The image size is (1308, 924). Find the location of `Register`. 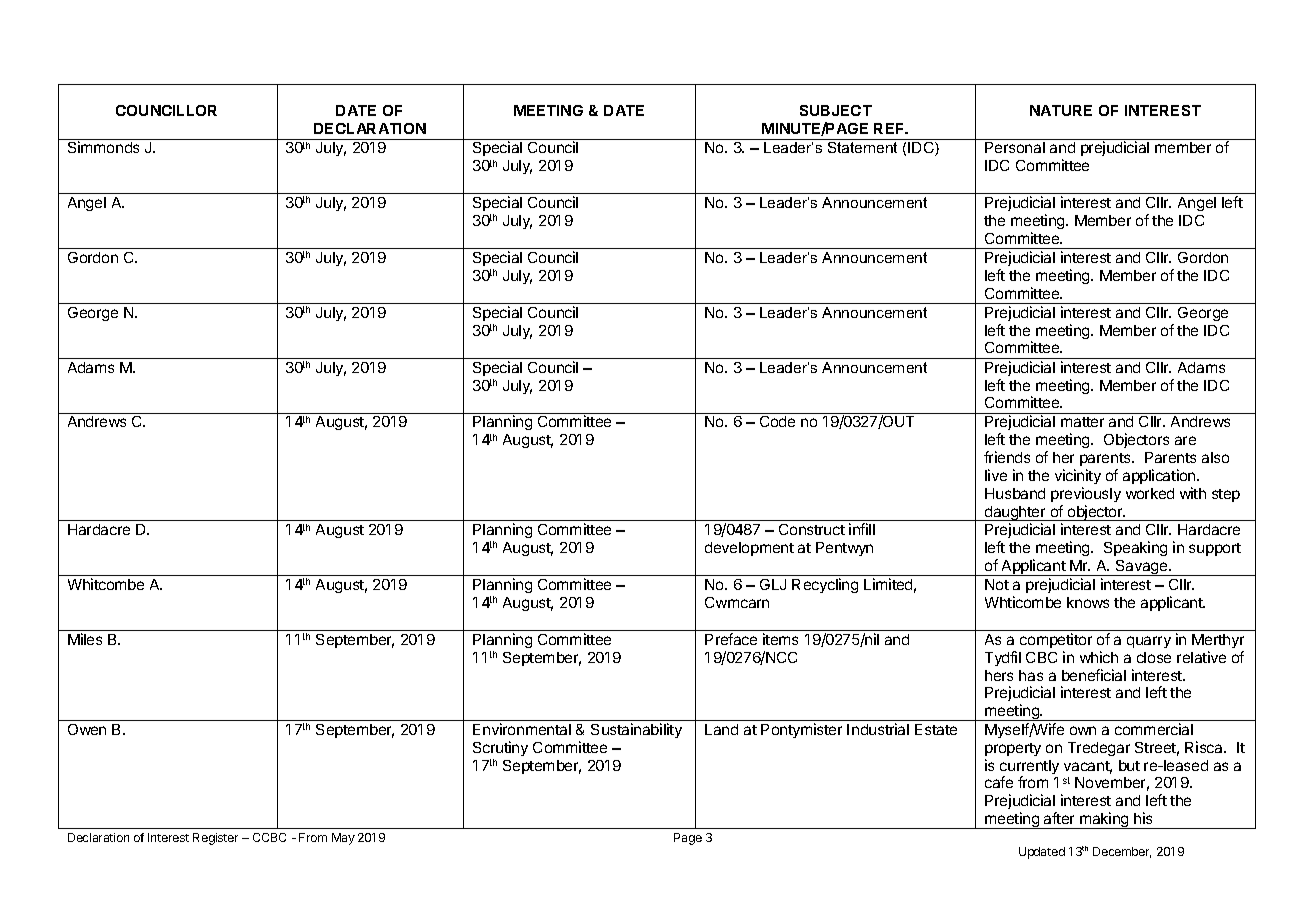

Register is located at coordinates (215, 839).
